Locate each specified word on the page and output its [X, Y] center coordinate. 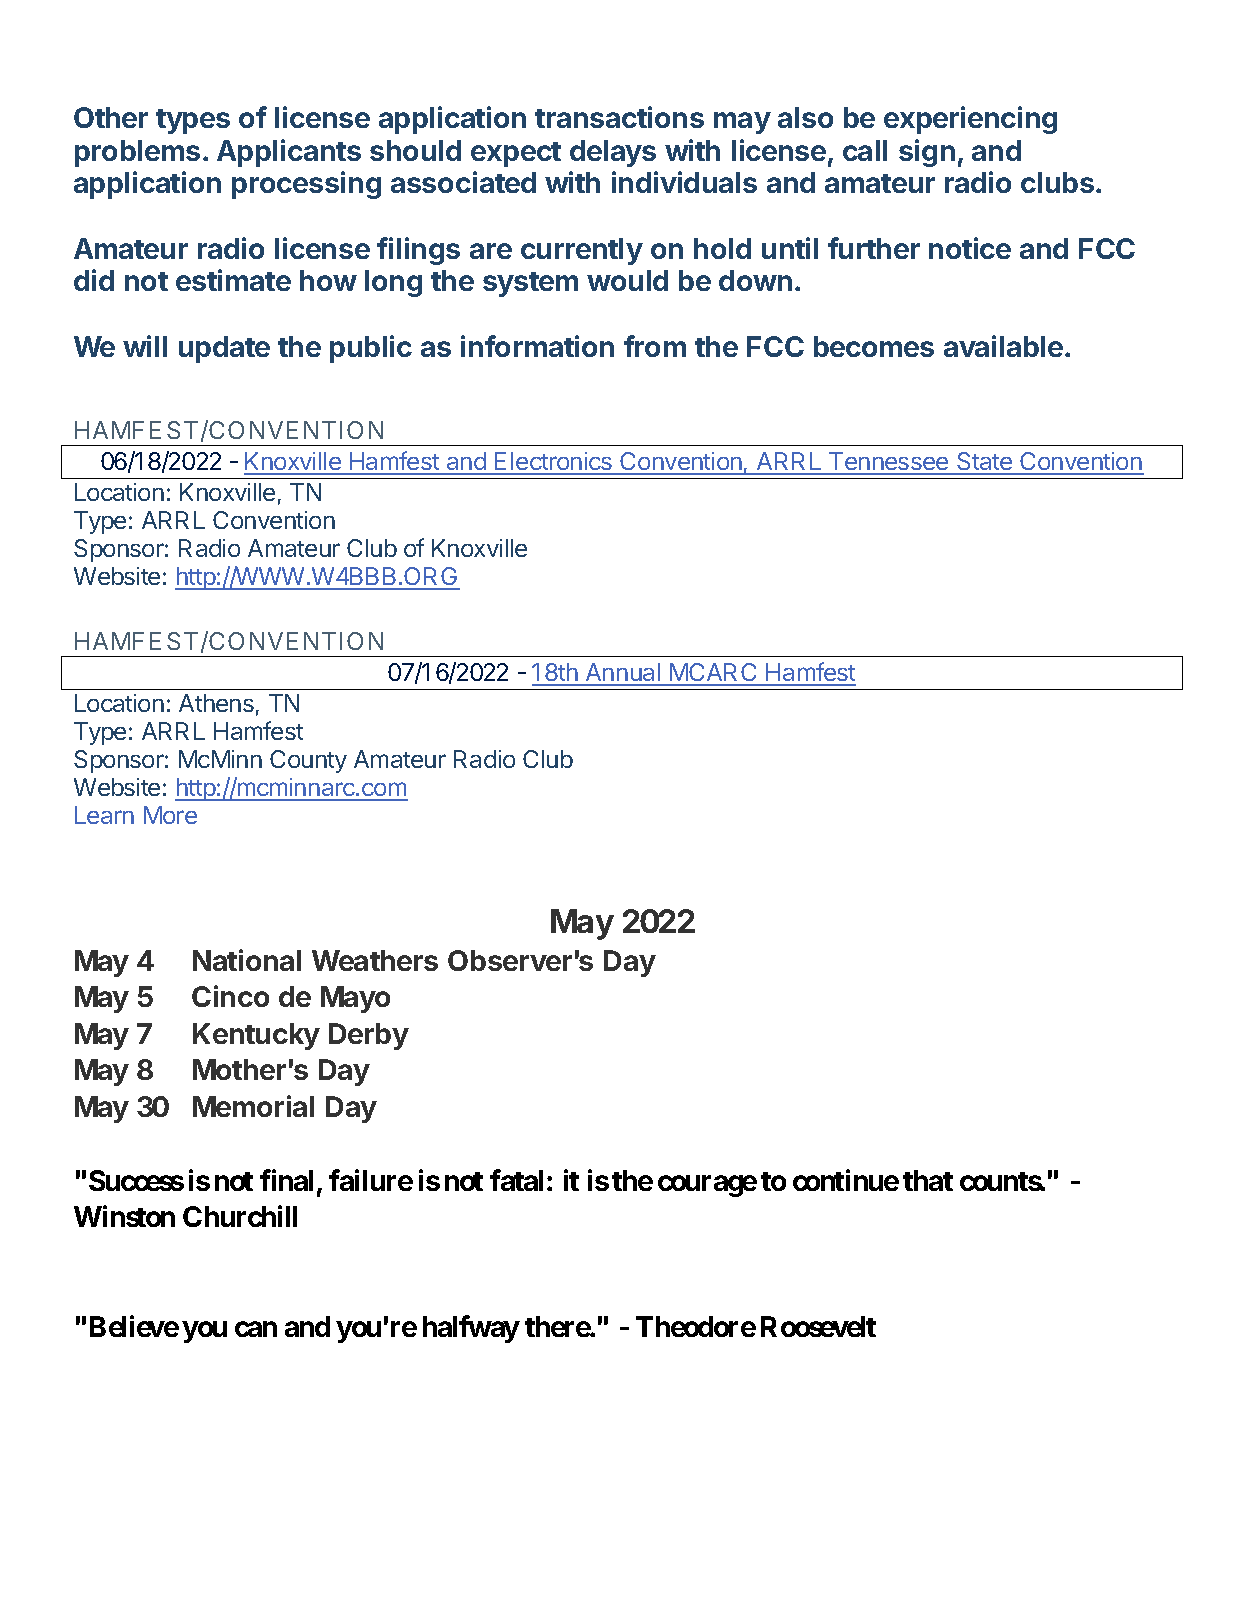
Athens [216, 703]
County [308, 761]
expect [516, 154]
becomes [874, 346]
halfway [471, 1329]
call [865, 150]
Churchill [240, 1216]
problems [137, 153]
